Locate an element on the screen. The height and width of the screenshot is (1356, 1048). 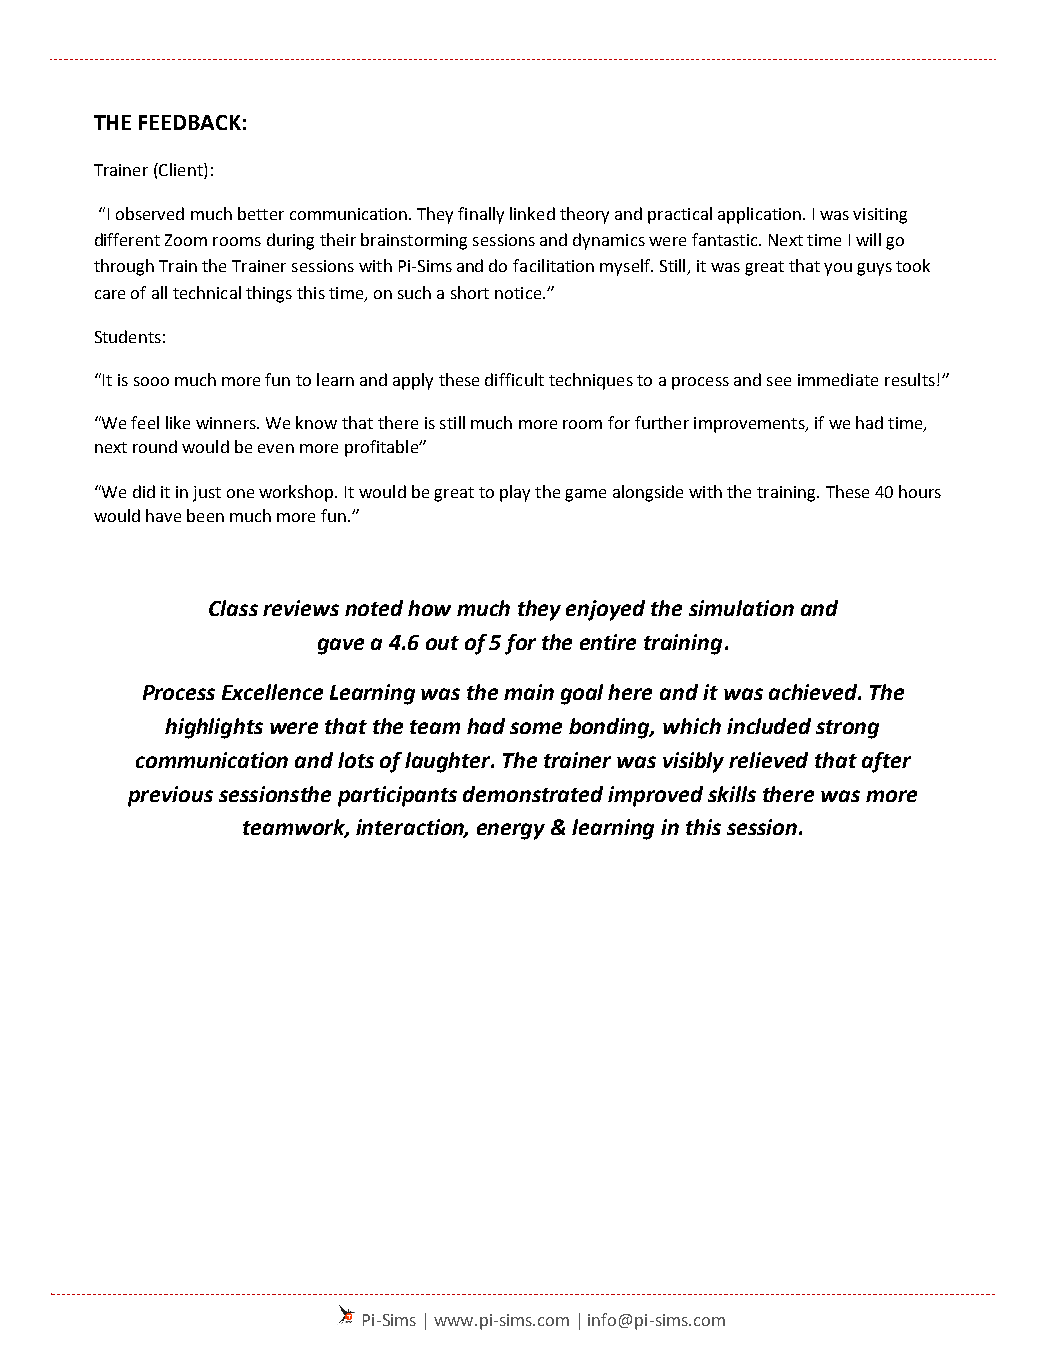
demonstrated is located at coordinates (533, 794).
